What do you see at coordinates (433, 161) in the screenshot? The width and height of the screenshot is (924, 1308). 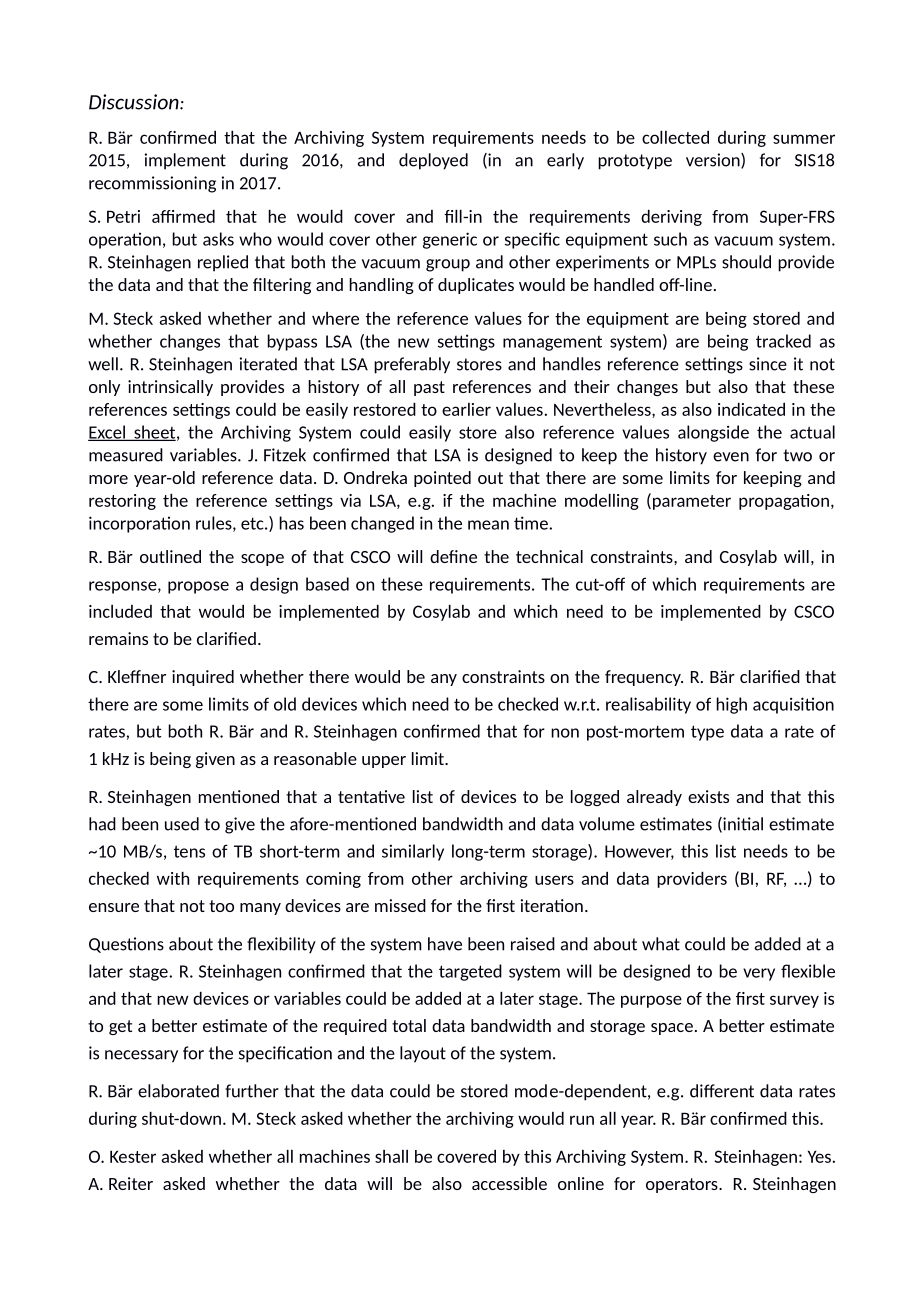 I see `deployed` at bounding box center [433, 161].
